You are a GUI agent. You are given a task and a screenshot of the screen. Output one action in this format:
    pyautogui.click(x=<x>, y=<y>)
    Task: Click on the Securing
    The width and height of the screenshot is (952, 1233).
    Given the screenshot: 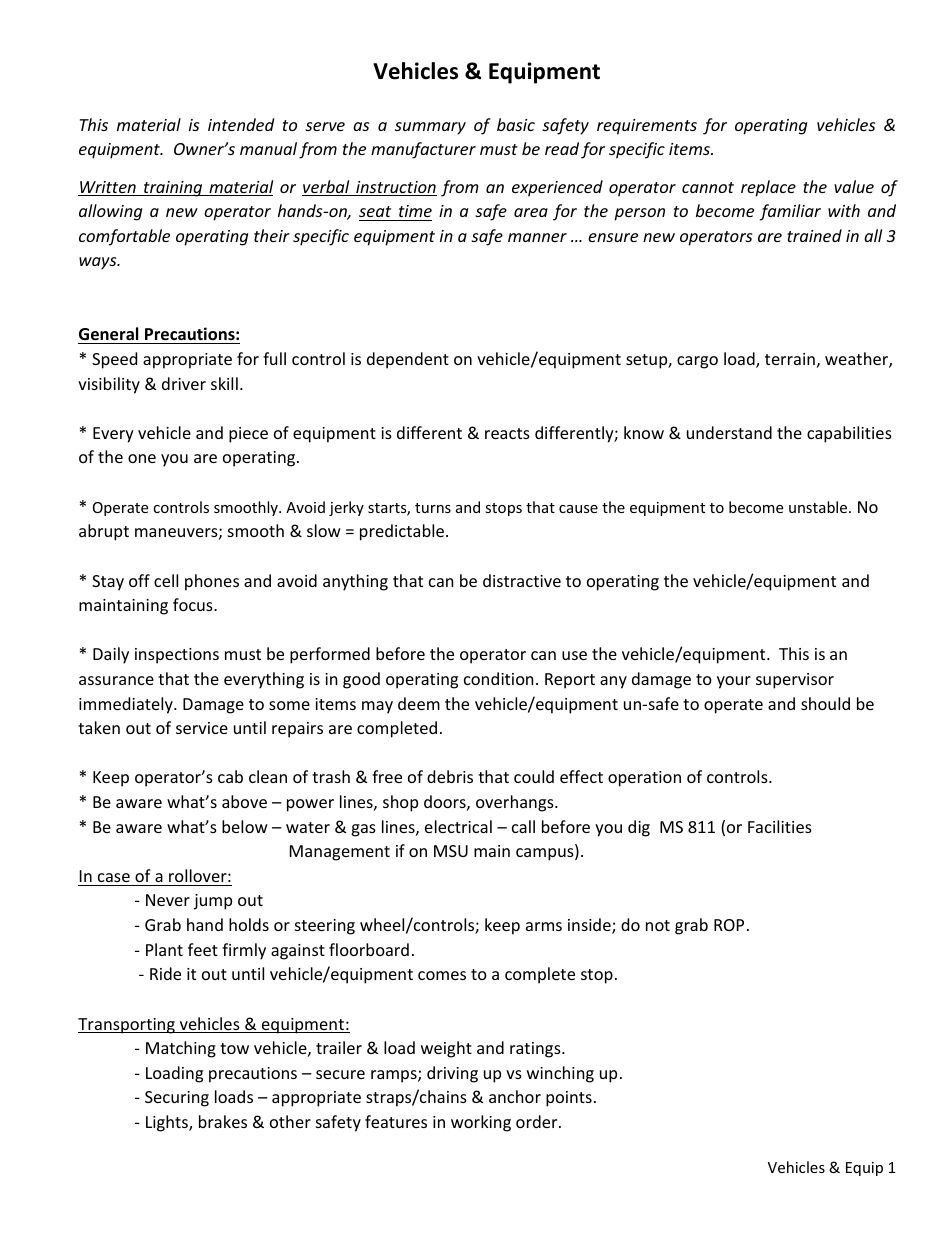 What is the action you would take?
    pyautogui.click(x=177, y=1099)
